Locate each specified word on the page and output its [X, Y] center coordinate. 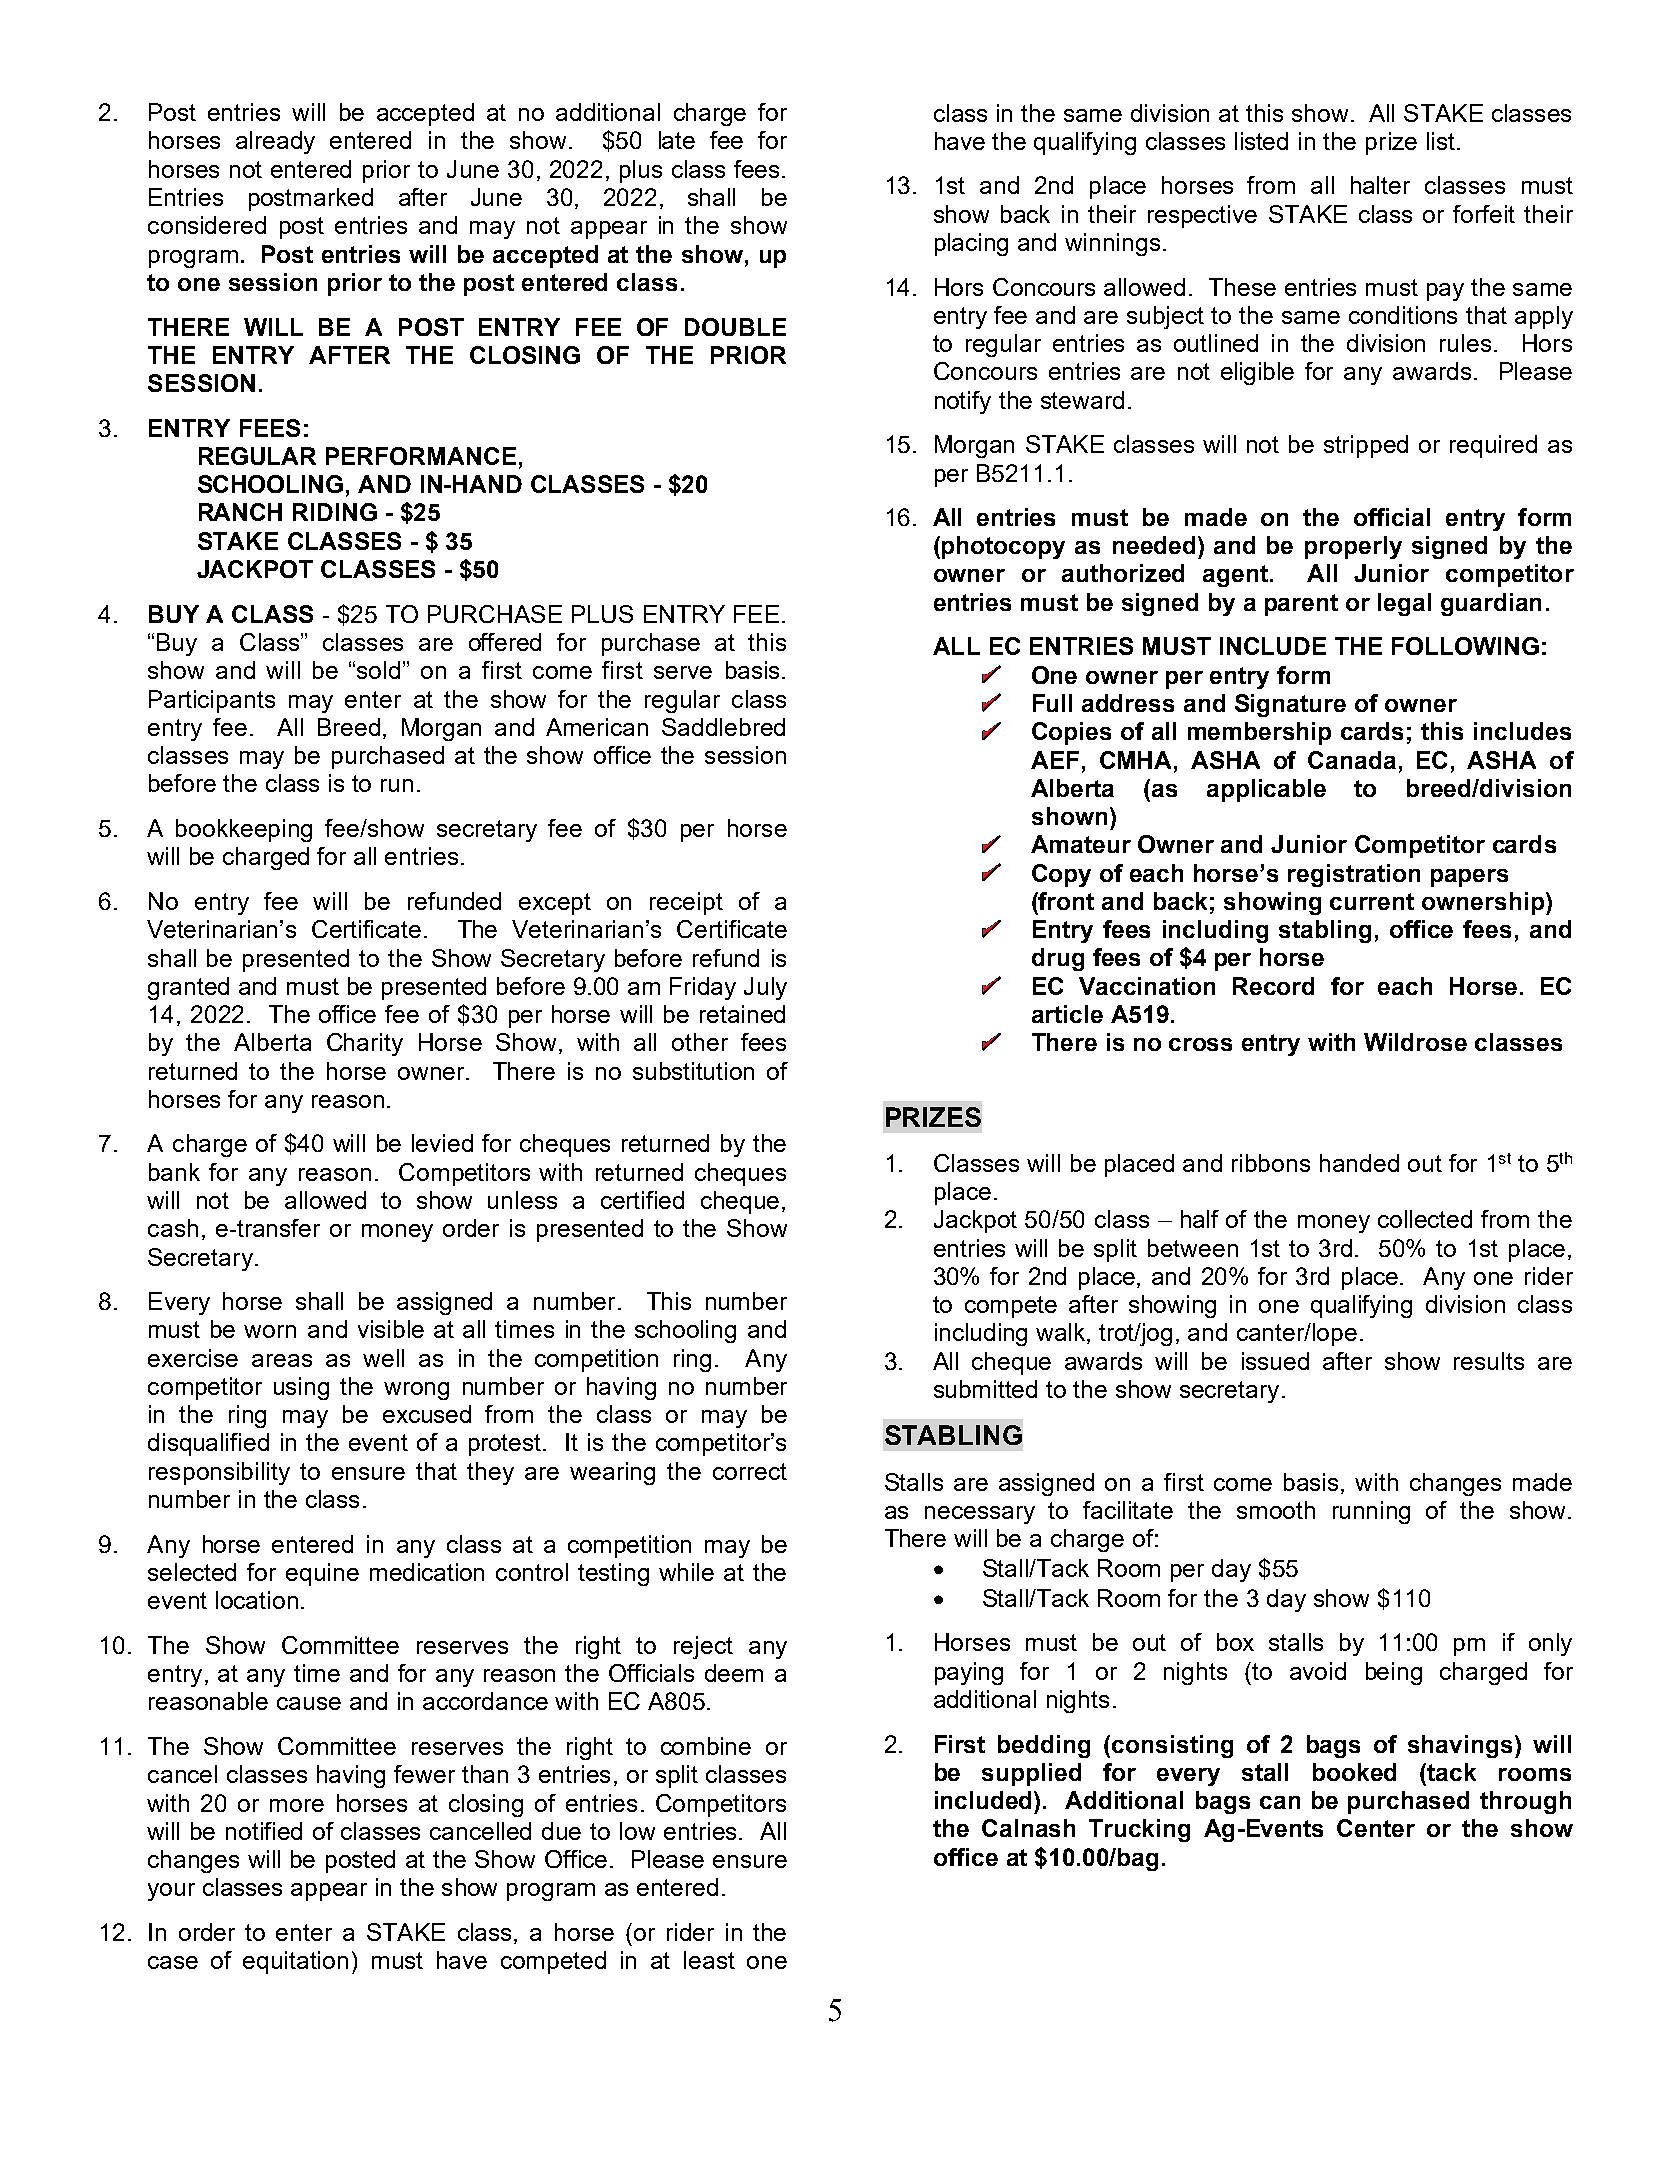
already [275, 142]
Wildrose [1415, 1042]
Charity [365, 1044]
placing [971, 244]
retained [742, 1014]
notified [264, 1831]
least [709, 1960]
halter [1380, 185]
